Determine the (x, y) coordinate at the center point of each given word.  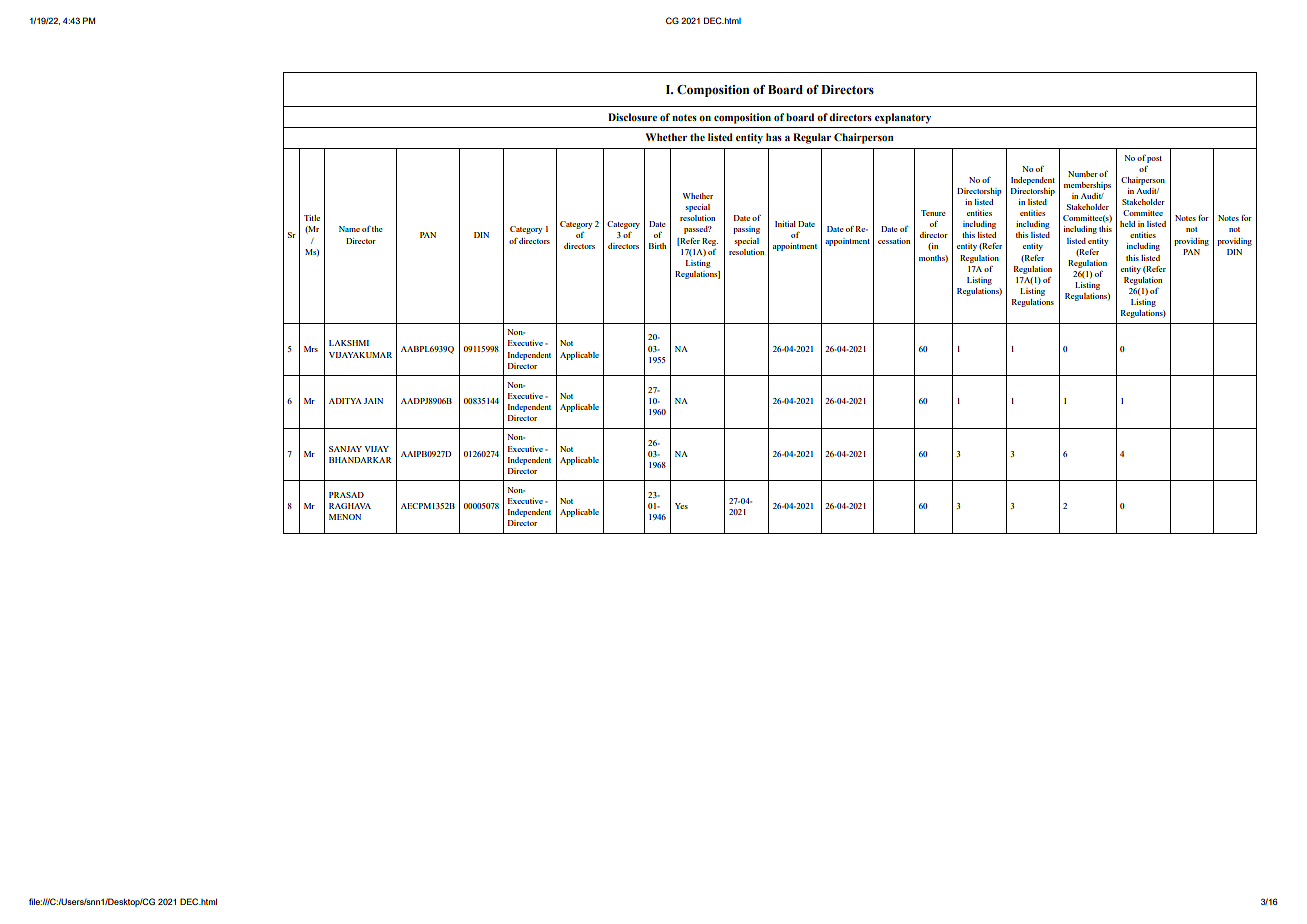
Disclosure (632, 117)
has (774, 137)
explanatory (903, 118)
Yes (681, 506)
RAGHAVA (350, 506)
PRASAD (346, 495)
